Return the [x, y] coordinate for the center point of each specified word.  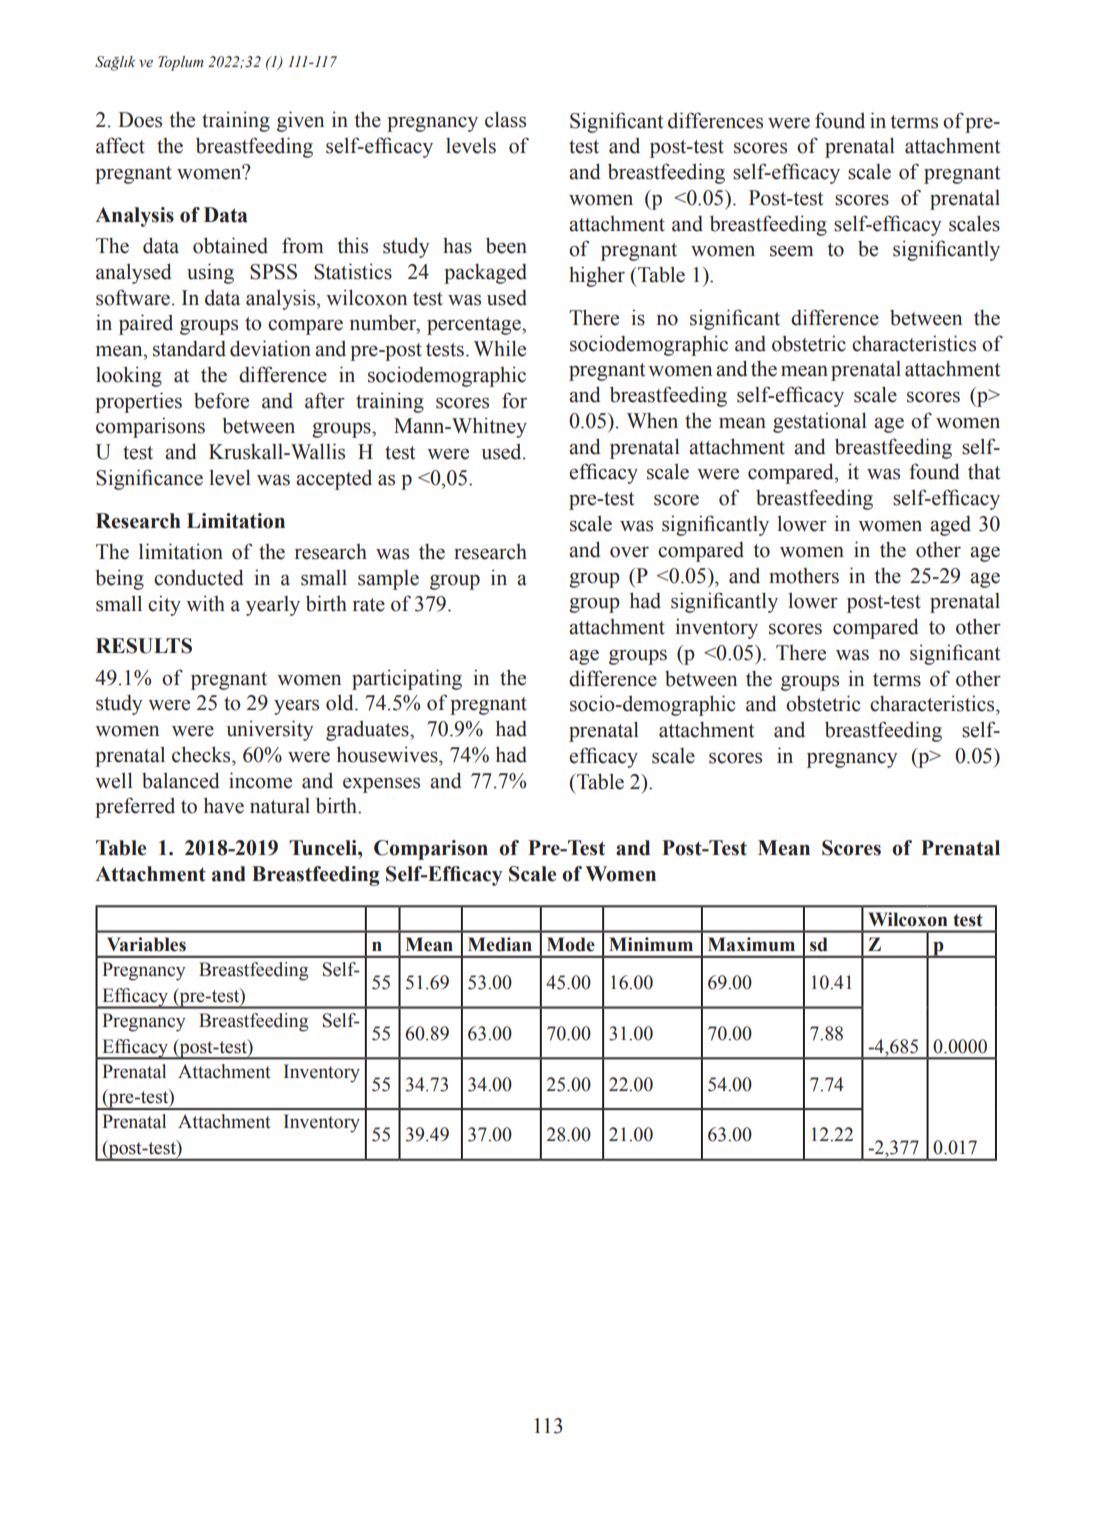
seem [792, 251]
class [505, 119]
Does [140, 120]
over [629, 552]
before [221, 400]
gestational [820, 422]
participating [407, 679]
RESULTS [144, 646]
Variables [146, 944]
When [652, 420]
